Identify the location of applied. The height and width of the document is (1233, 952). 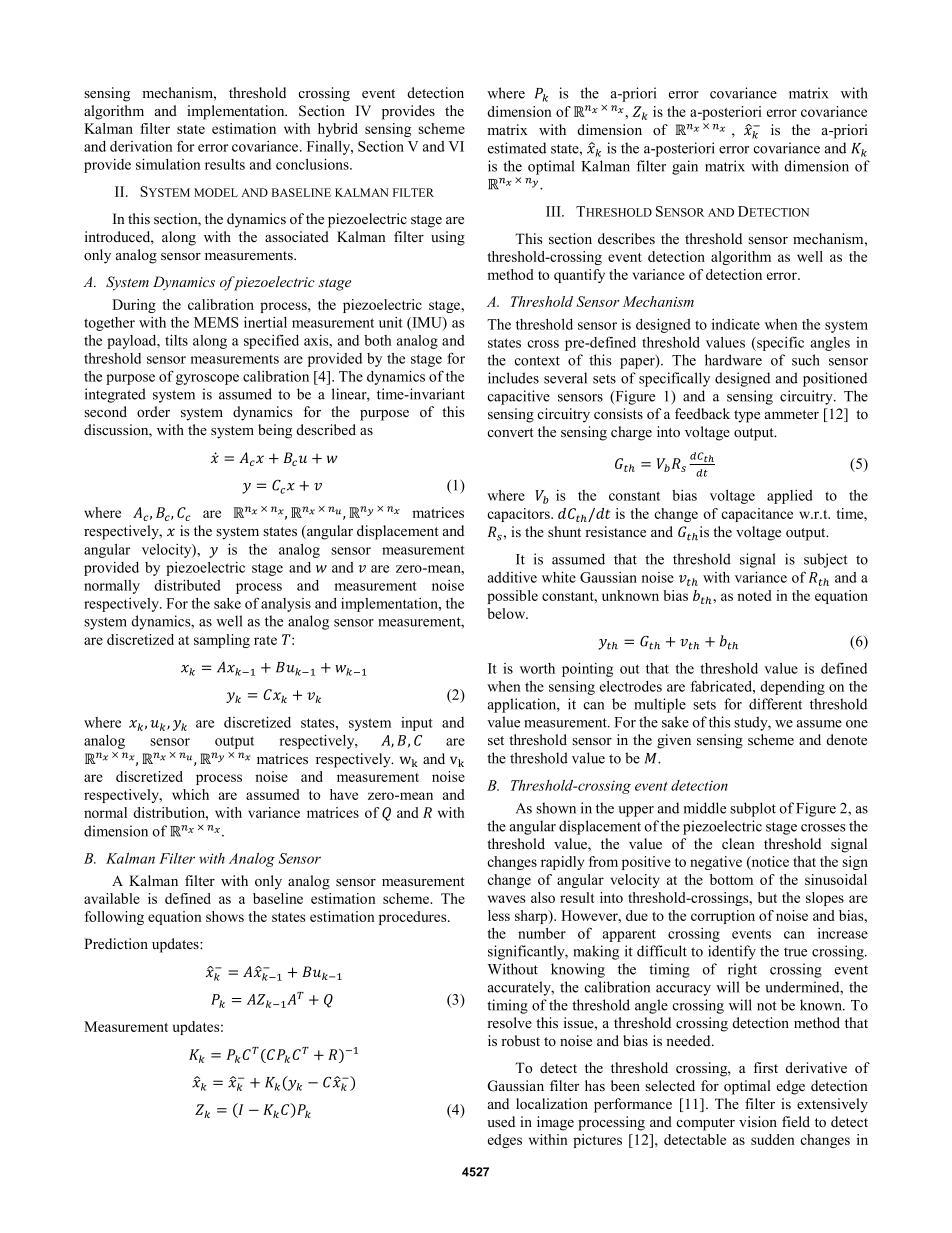
(790, 497).
